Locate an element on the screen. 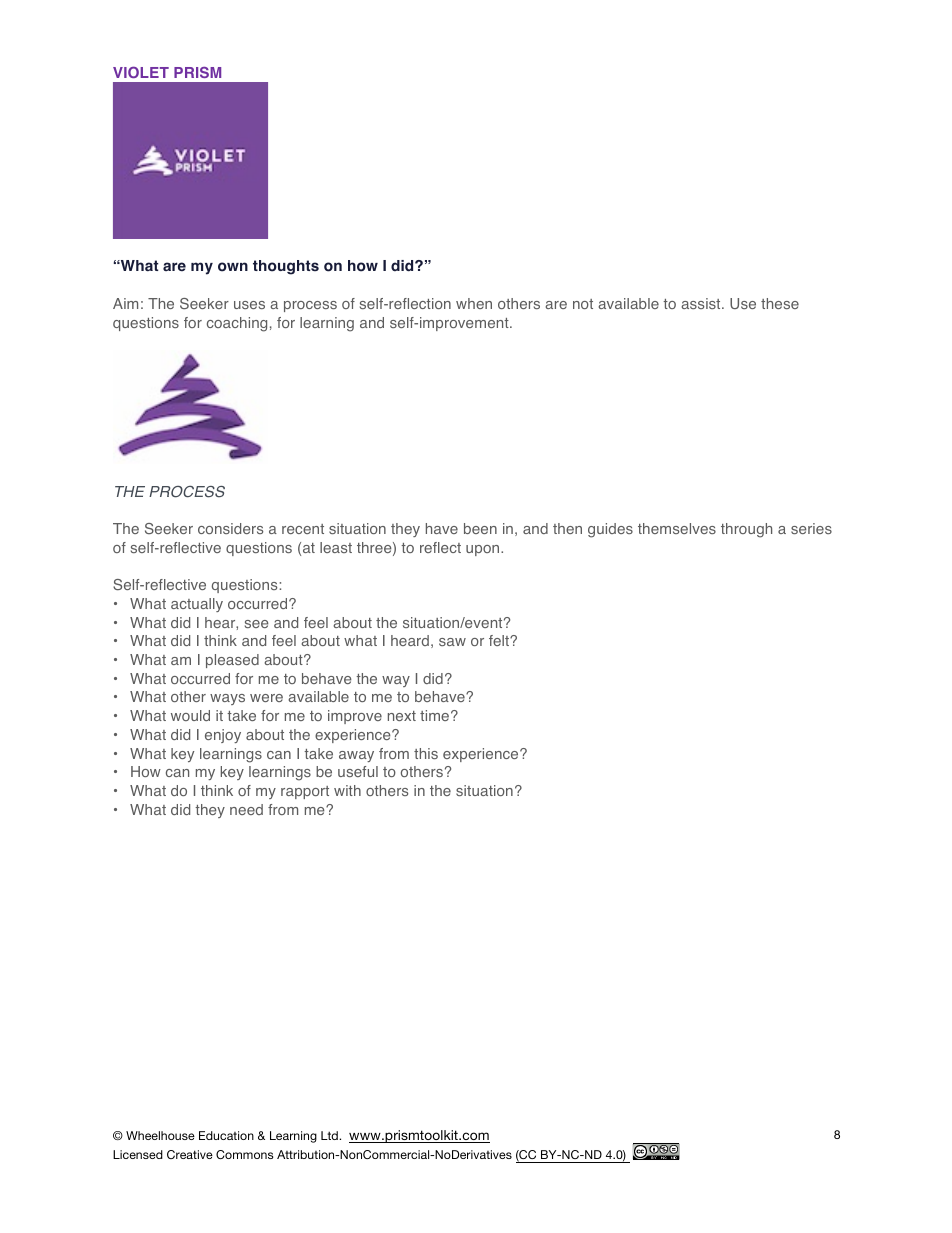 The image size is (952, 1233). Education is located at coordinates (226, 1135).
